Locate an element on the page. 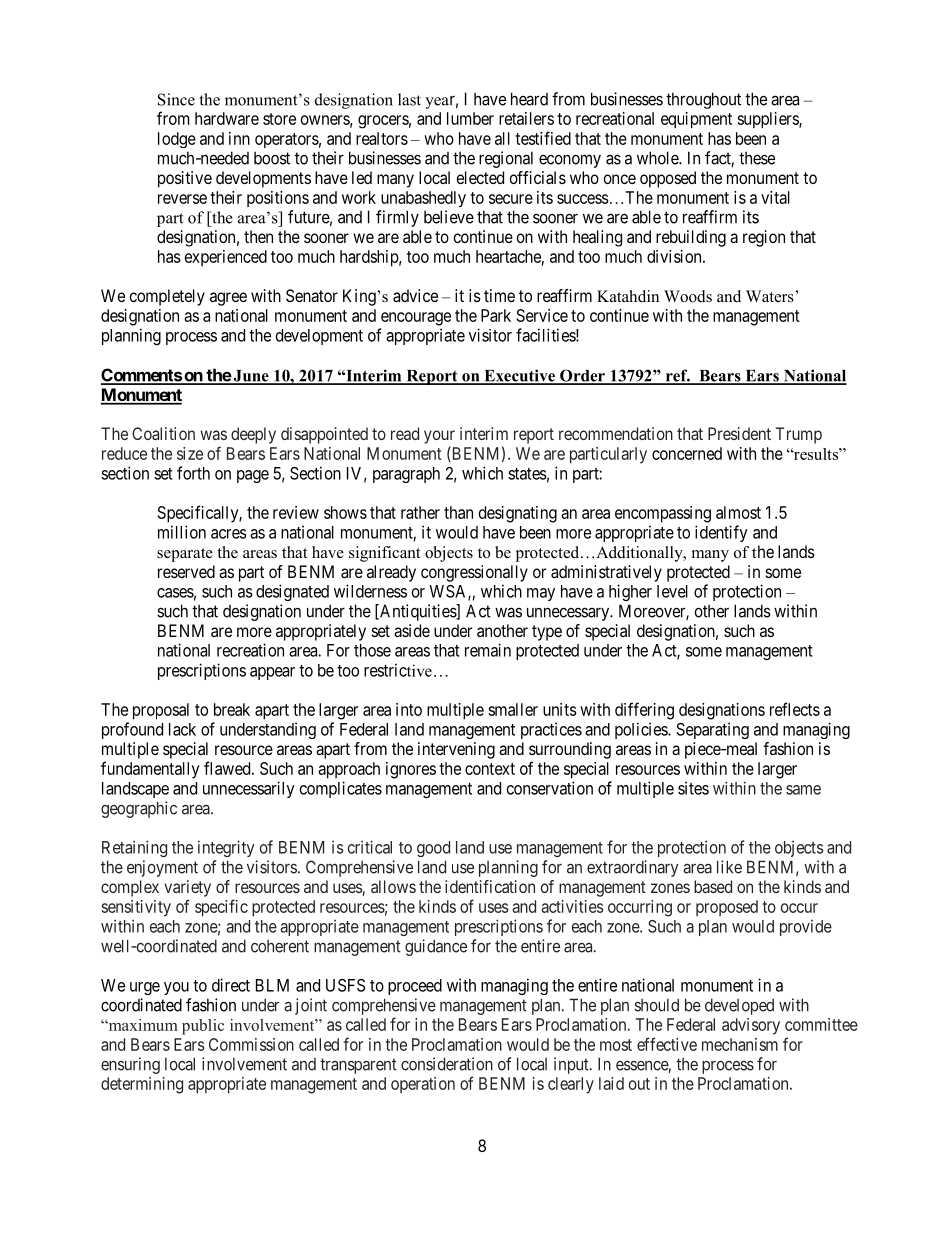  hardware is located at coordinates (227, 118).
